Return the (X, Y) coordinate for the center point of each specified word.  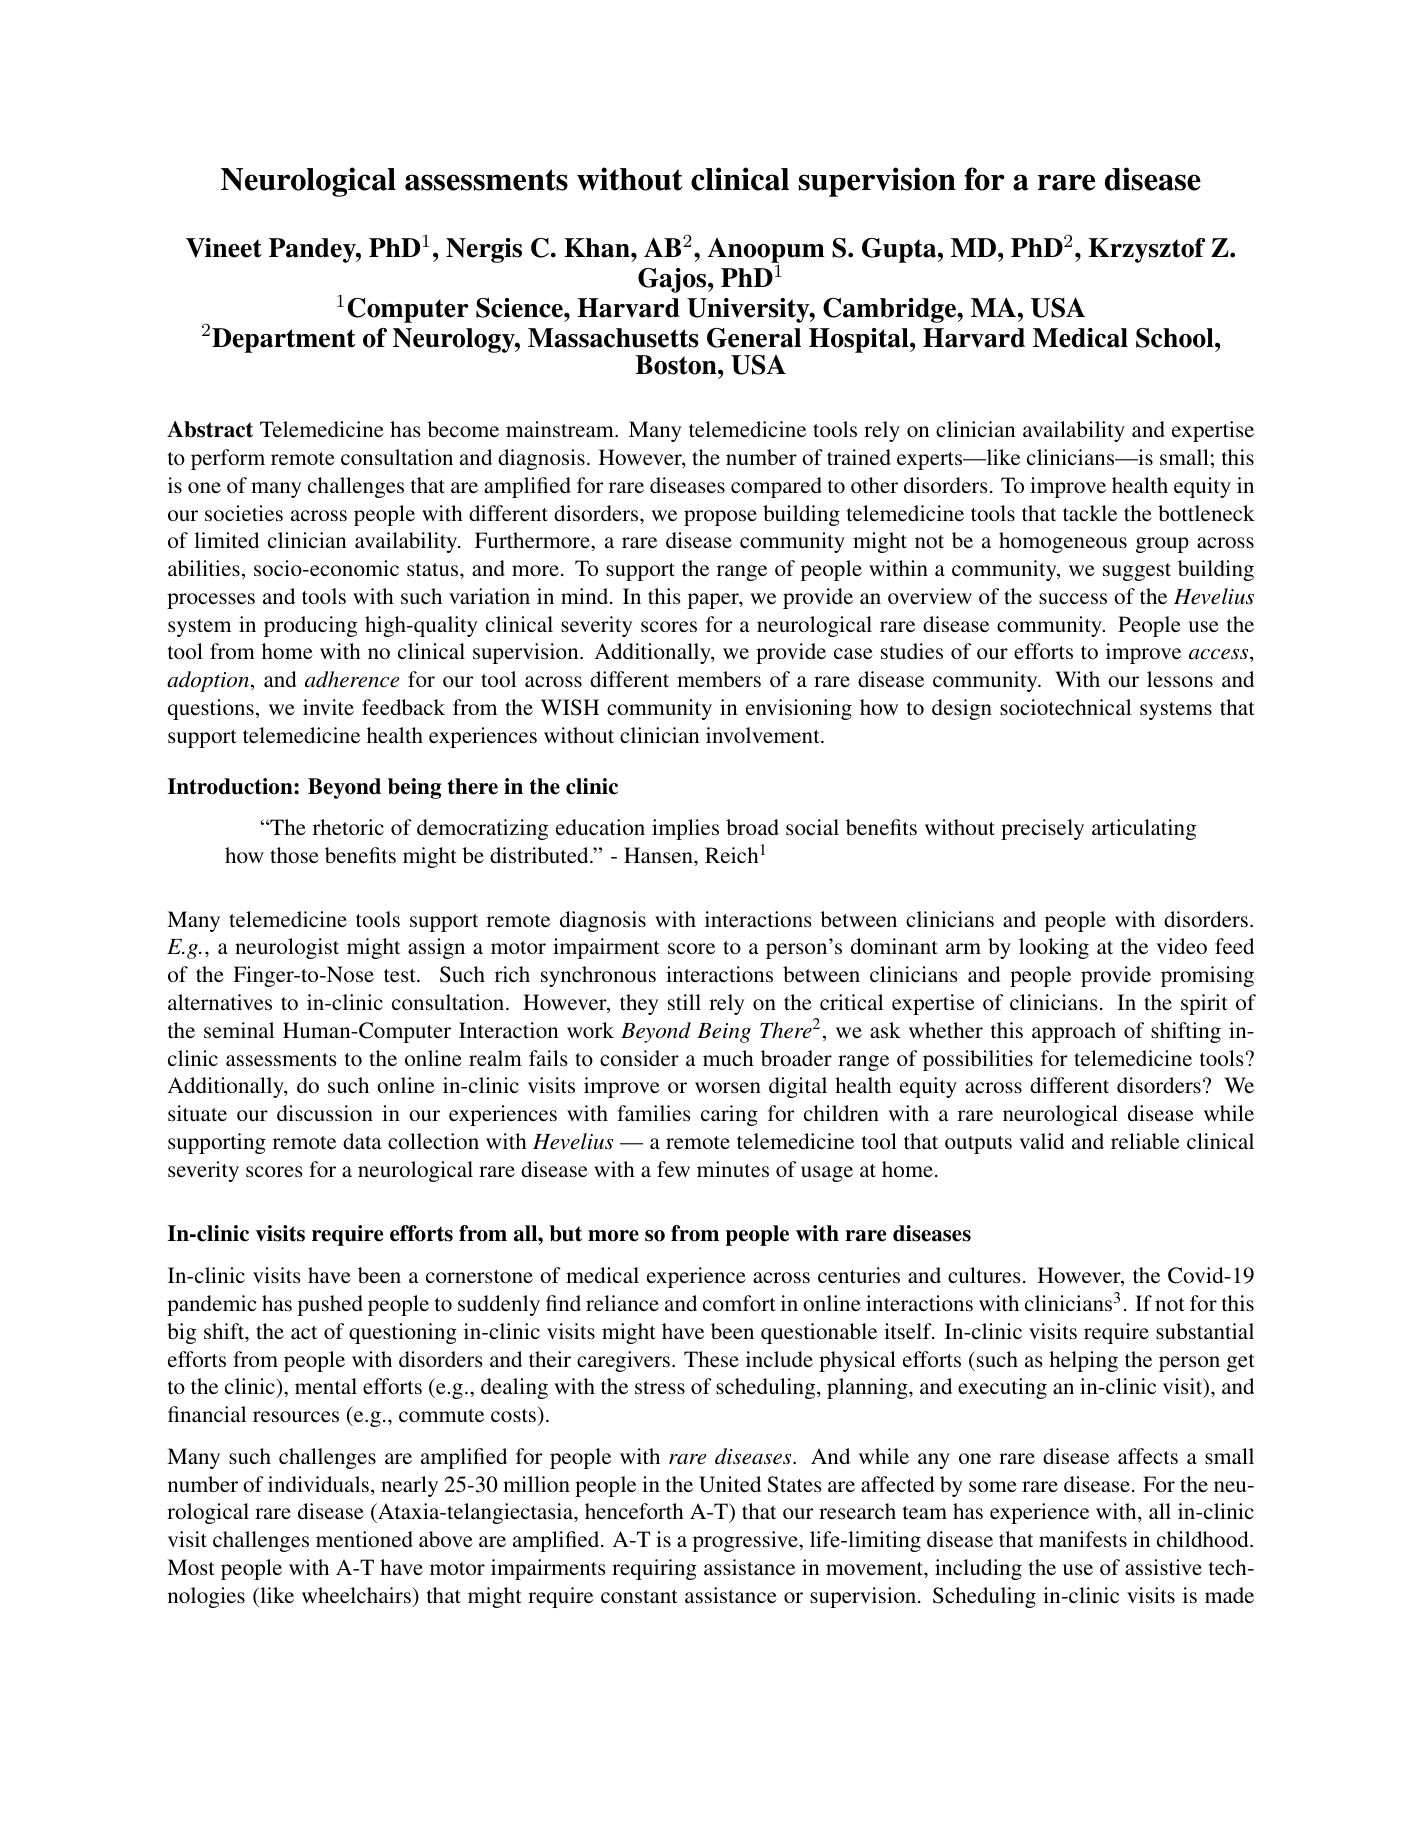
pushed (330, 1305)
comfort (739, 1303)
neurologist (287, 948)
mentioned (364, 1539)
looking (1054, 948)
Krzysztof (1147, 250)
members (719, 679)
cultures (984, 1275)
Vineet (224, 248)
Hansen (659, 855)
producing (310, 626)
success (1073, 598)
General (754, 338)
